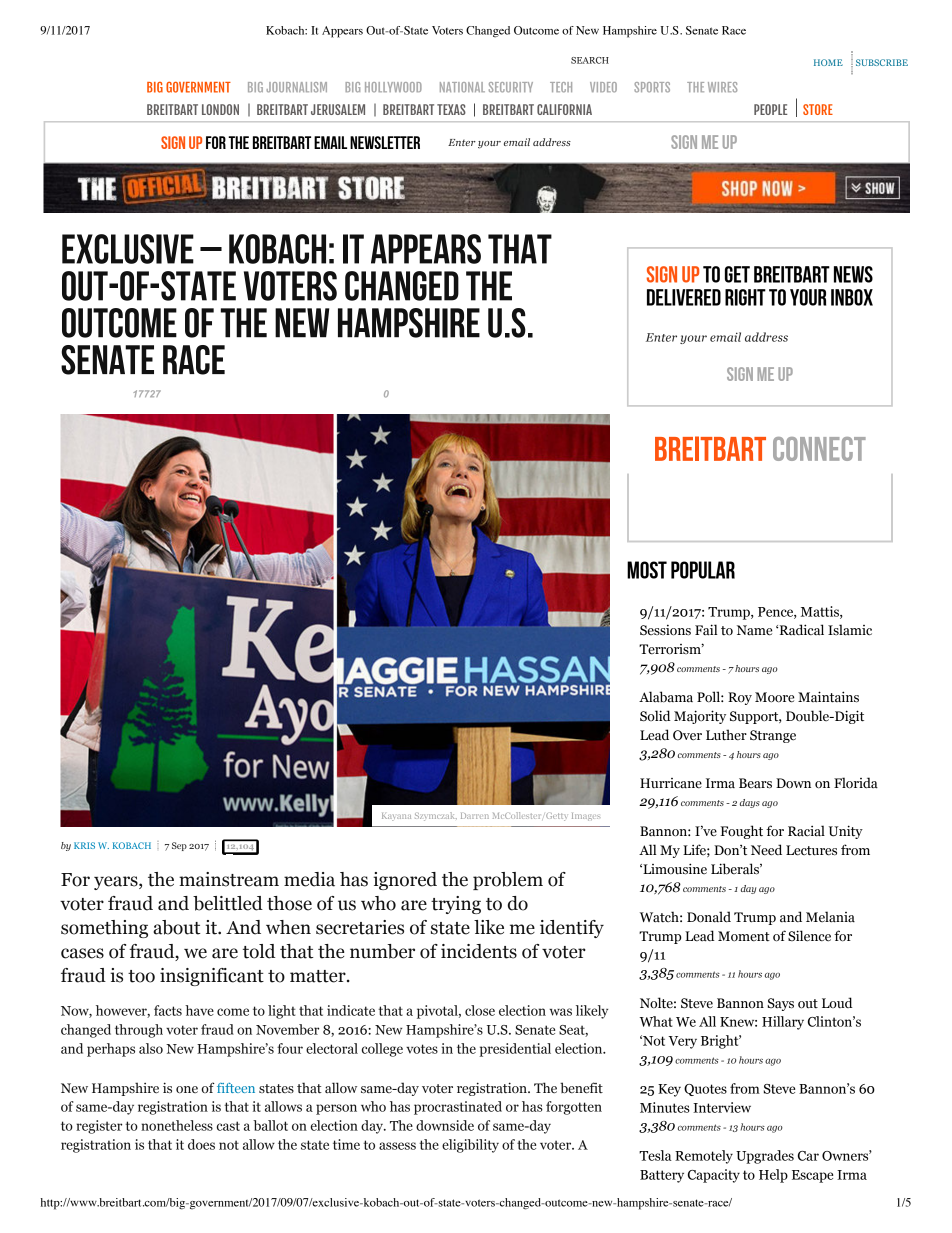  I want to click on LONDON, so click(220, 109).
